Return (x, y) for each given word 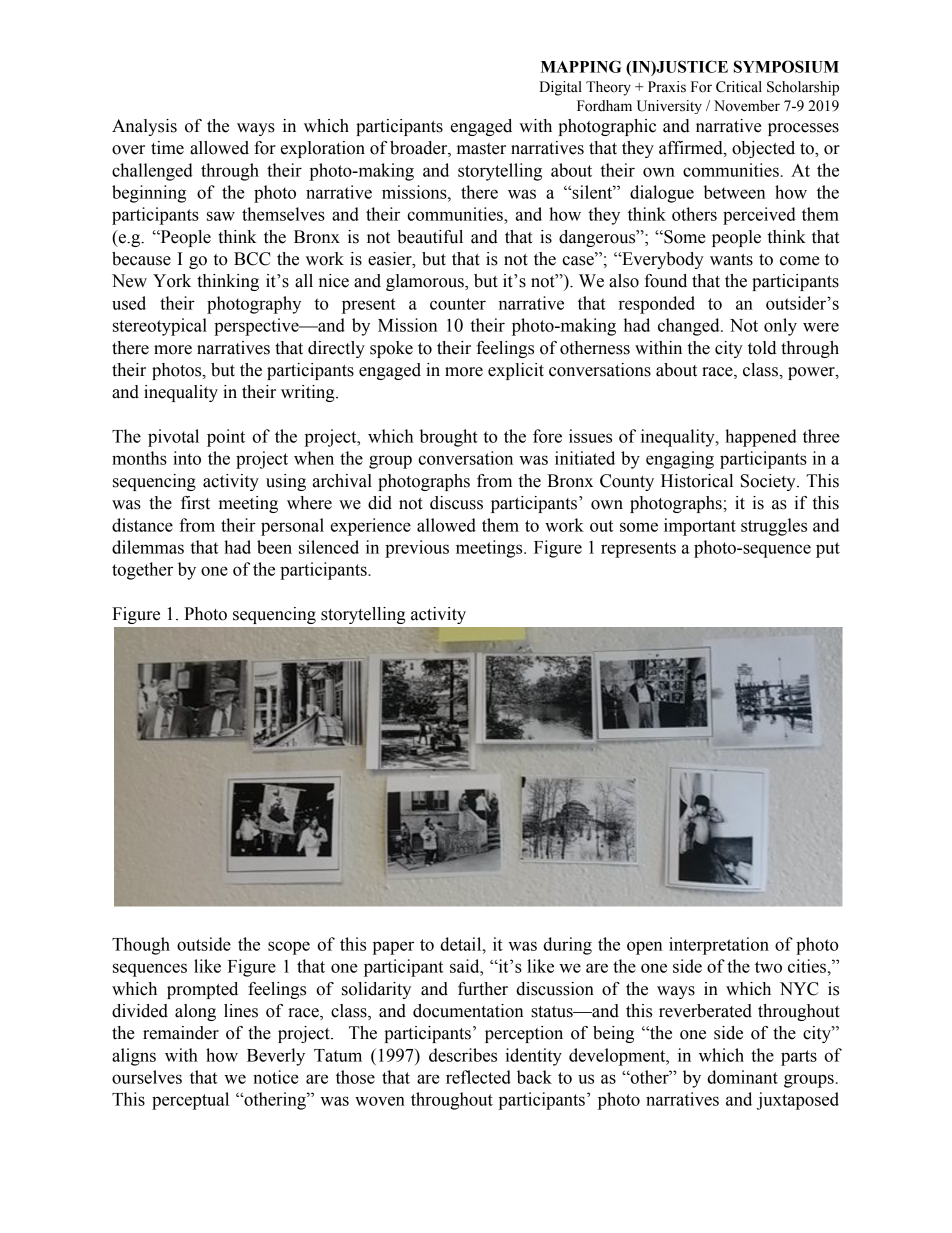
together (142, 571)
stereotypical (160, 327)
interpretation (719, 946)
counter (458, 304)
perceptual (190, 1101)
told (762, 348)
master (481, 149)
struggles (774, 527)
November (747, 106)
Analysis (144, 127)
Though (141, 946)
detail (462, 944)
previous (417, 549)
